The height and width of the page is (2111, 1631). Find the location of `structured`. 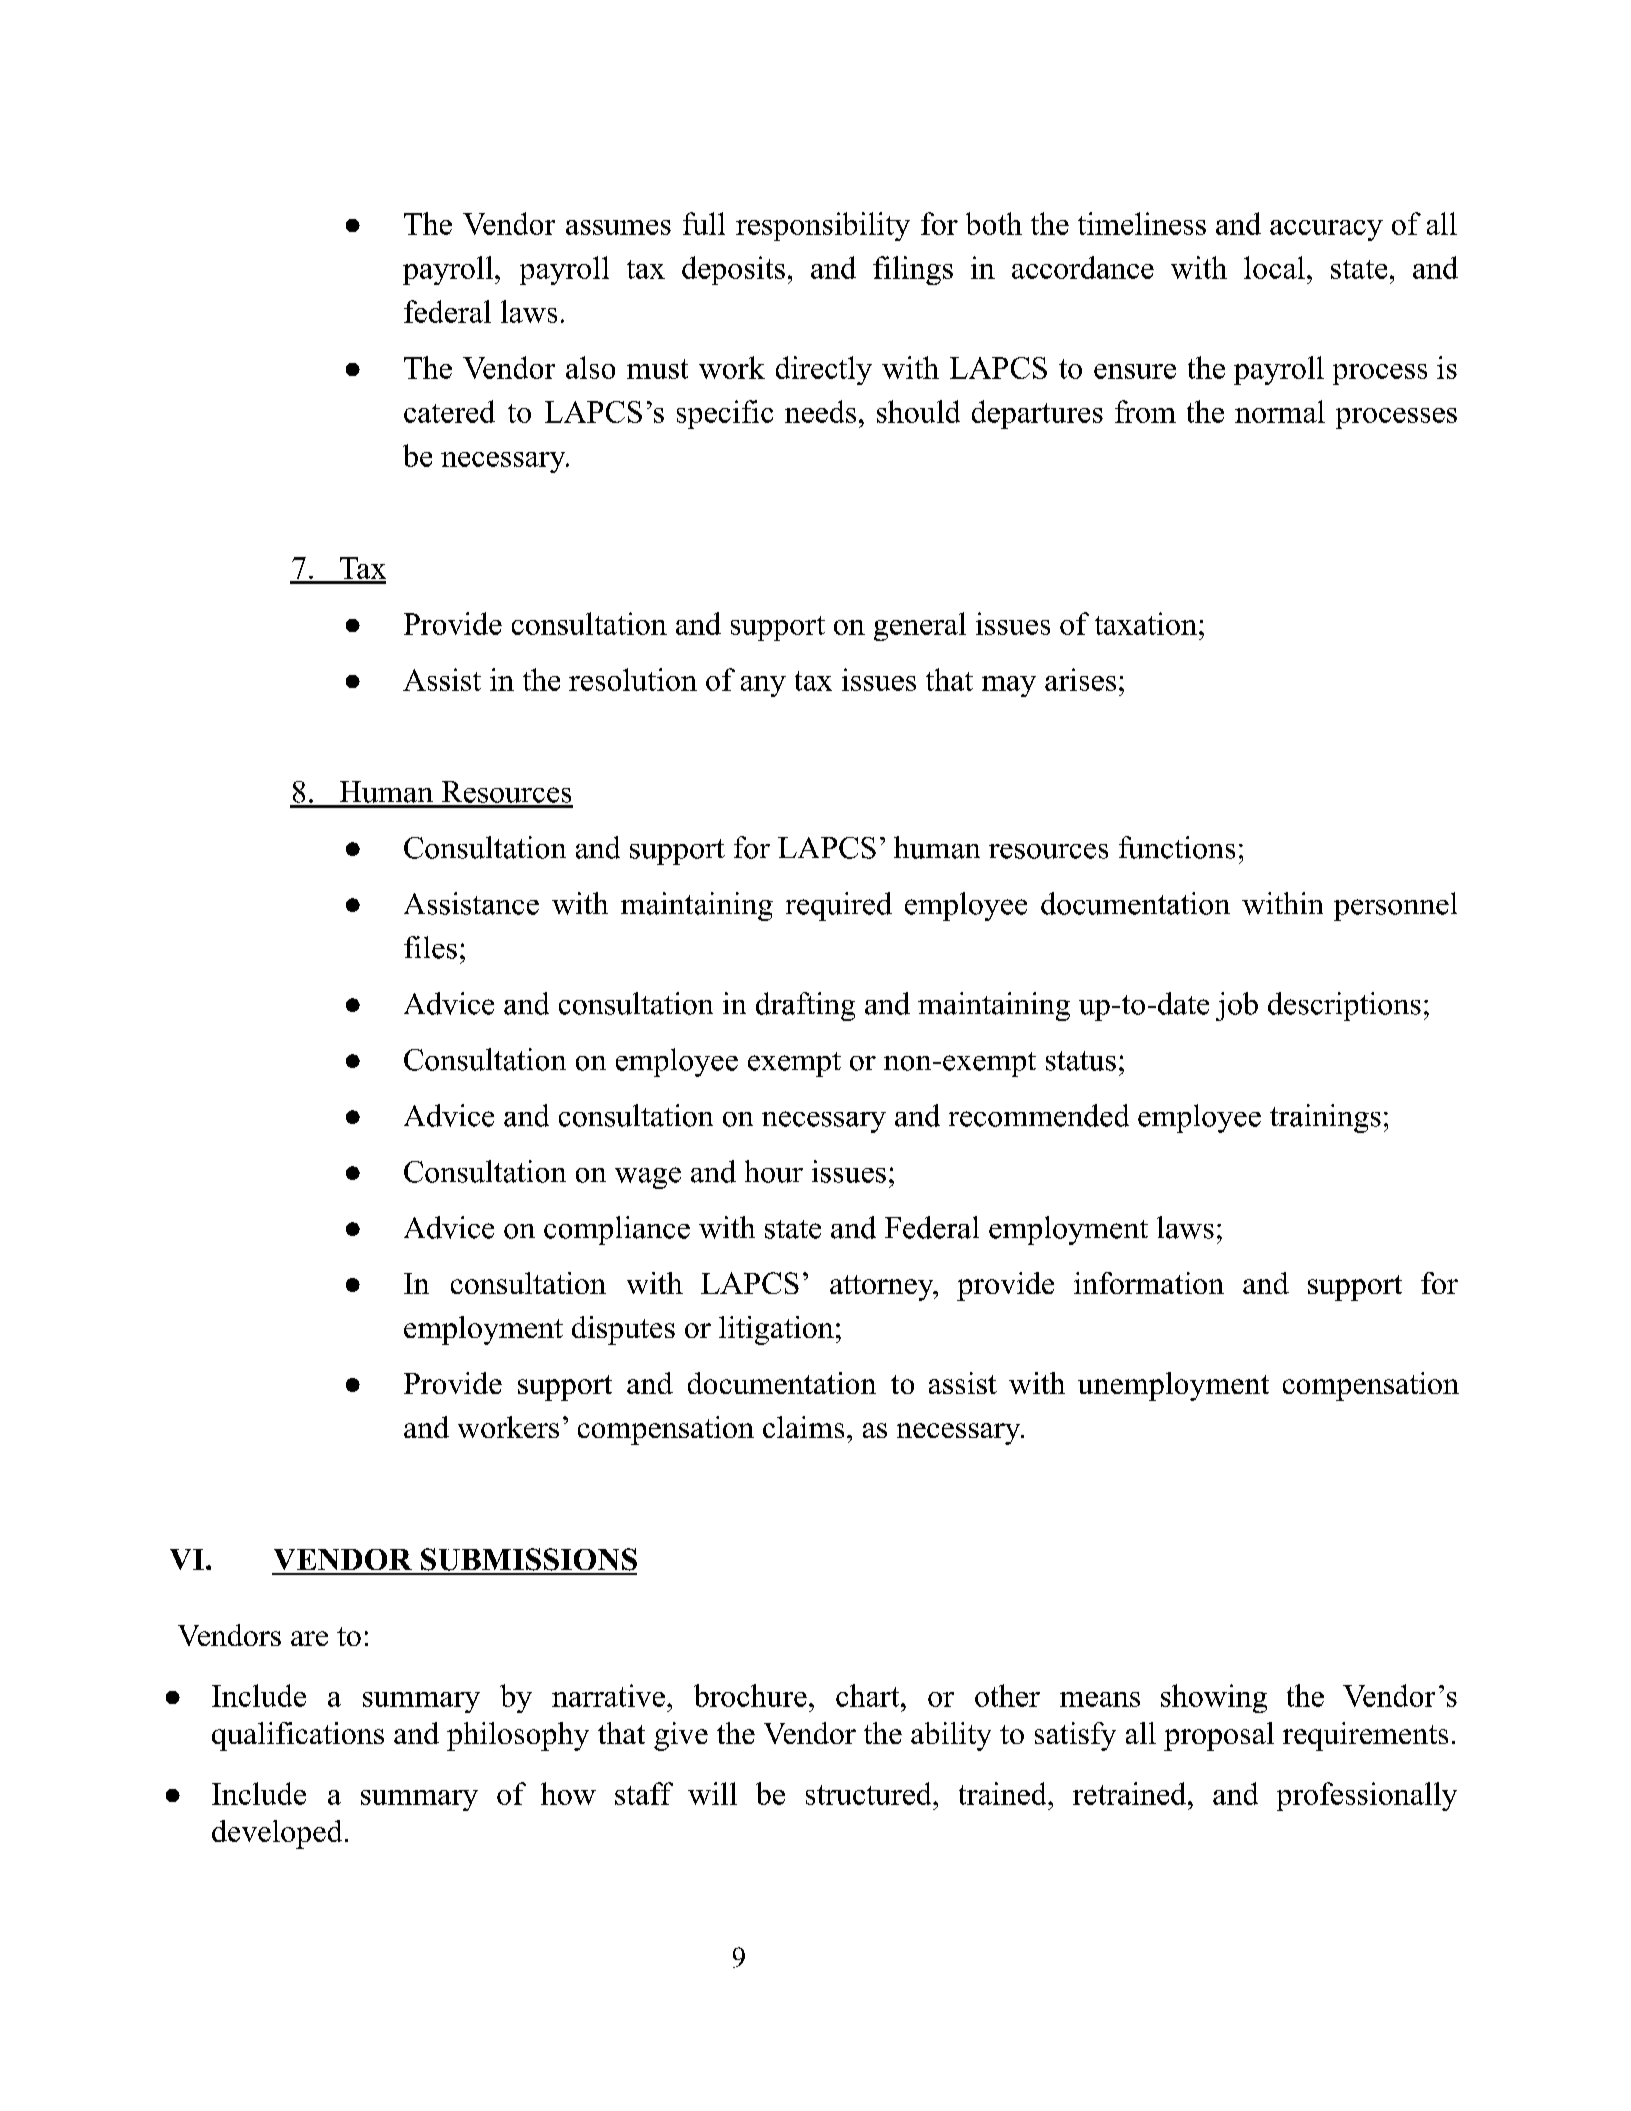

structured is located at coordinates (870, 1793).
